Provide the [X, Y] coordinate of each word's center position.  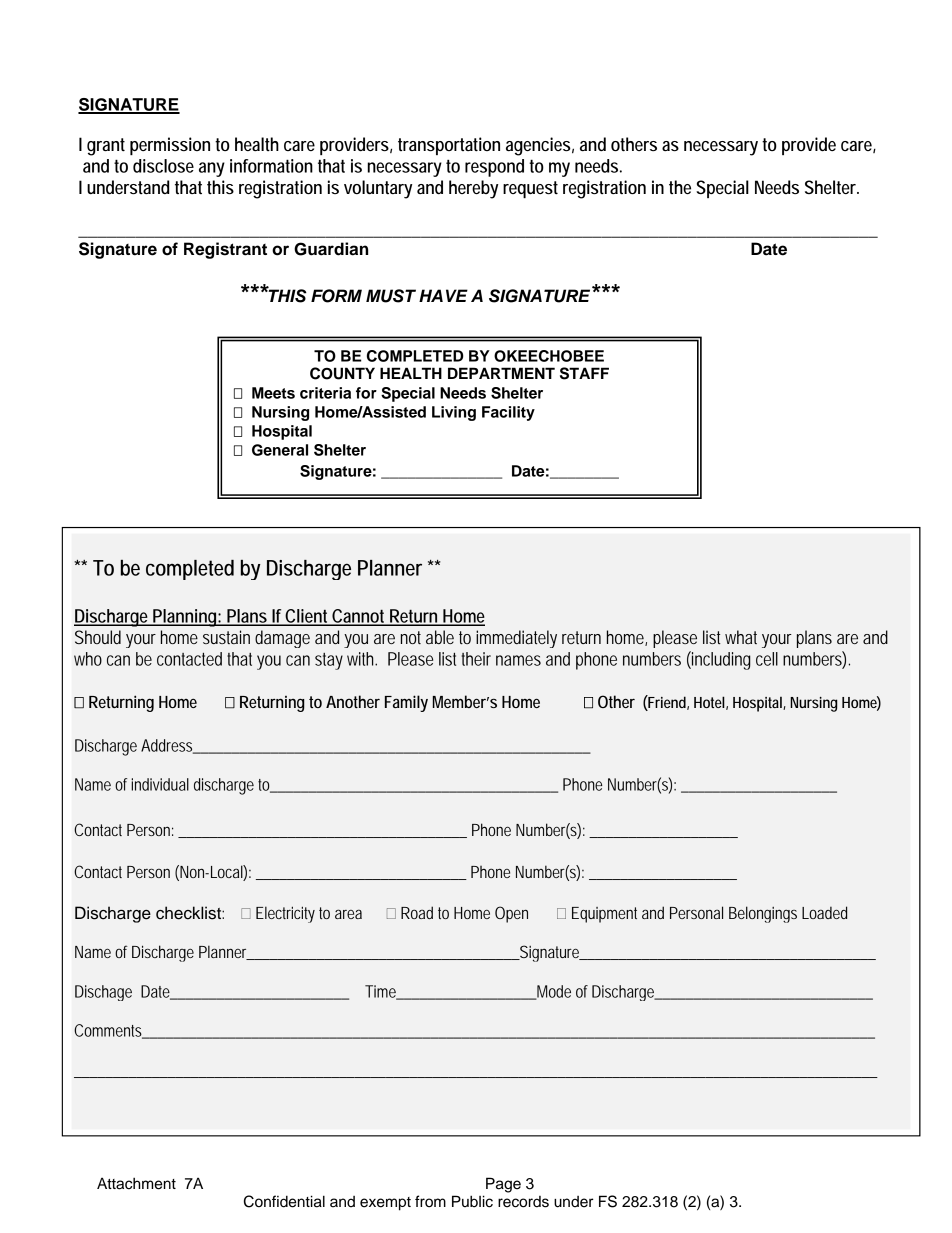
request [530, 189]
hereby [473, 189]
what [741, 637]
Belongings [763, 914]
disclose [163, 166]
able [440, 637]
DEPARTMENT [501, 373]
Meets [273, 393]
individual [160, 784]
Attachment [136, 1183]
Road [417, 912]
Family [406, 703]
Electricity [285, 914]
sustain [226, 637]
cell [767, 659]
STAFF [584, 373]
